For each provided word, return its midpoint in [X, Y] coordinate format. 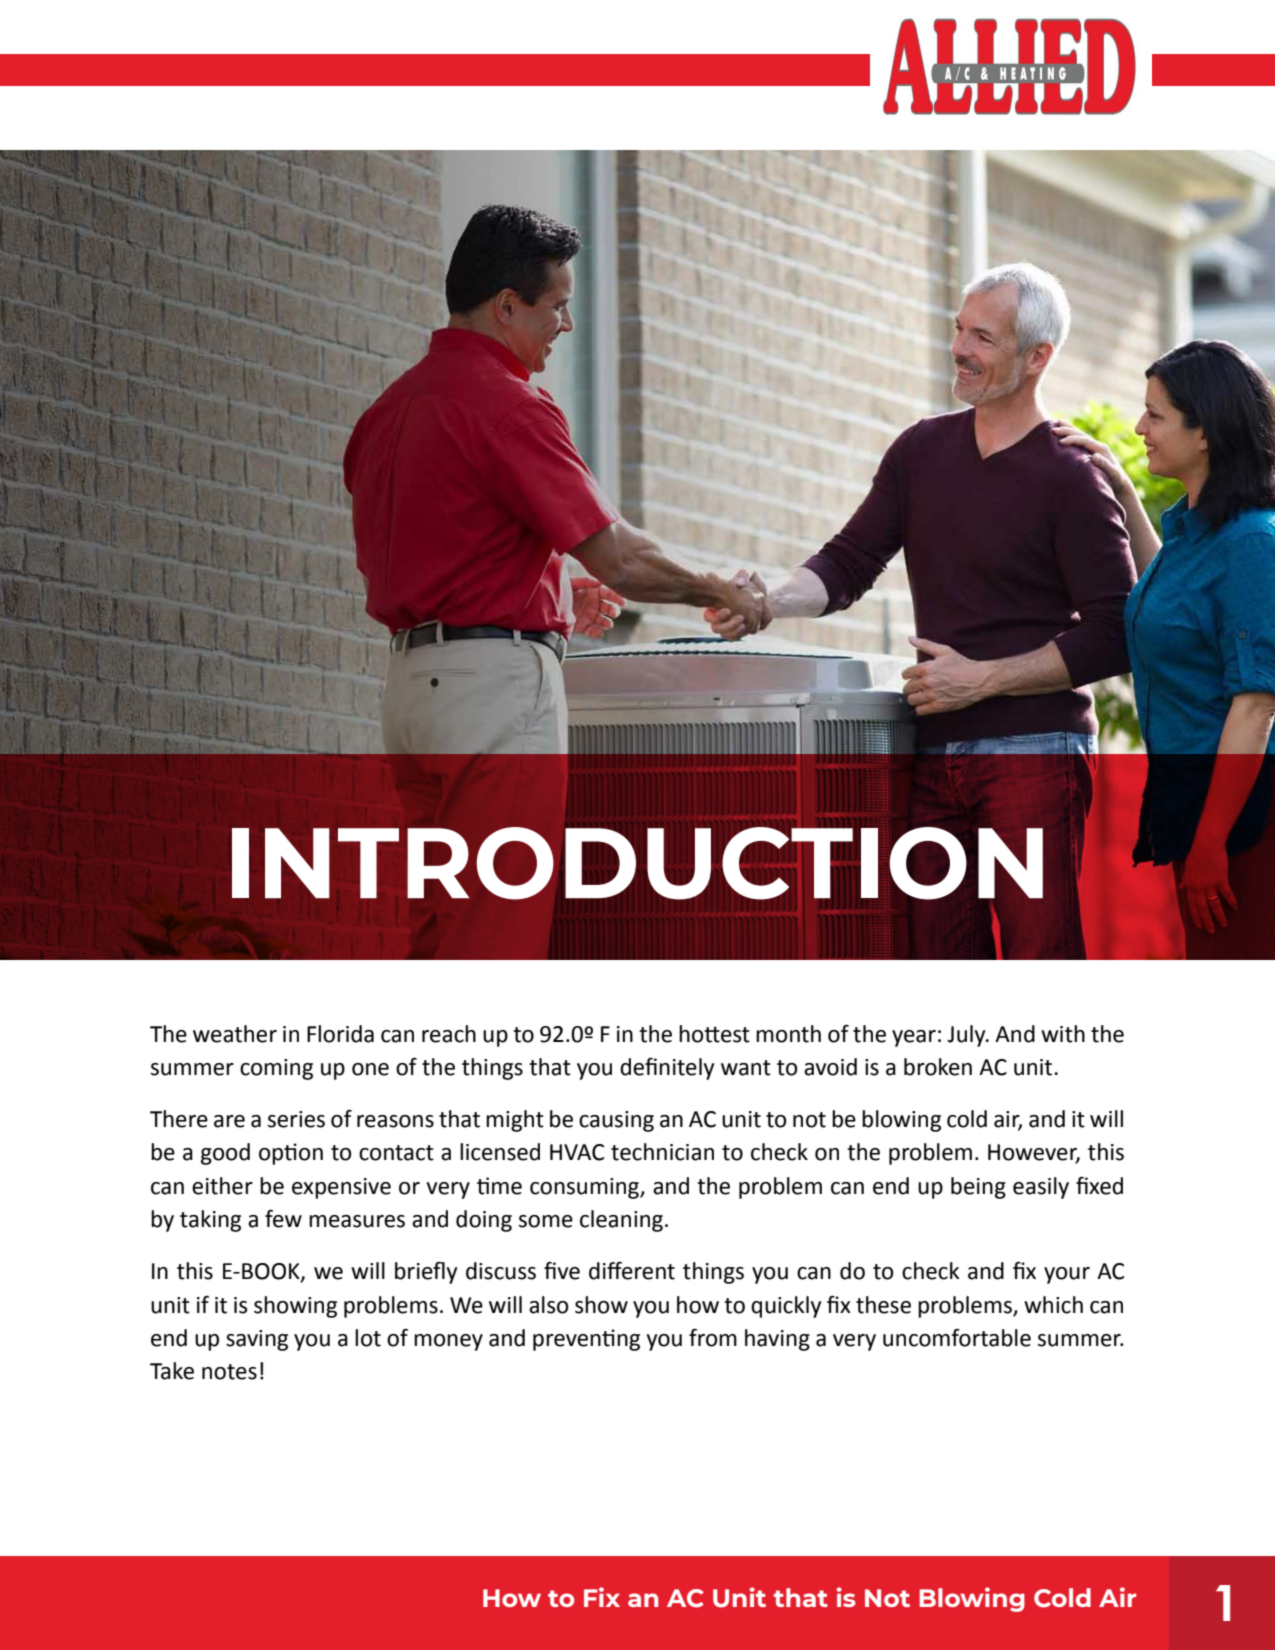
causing [616, 1121]
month [788, 1034]
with [1063, 1034]
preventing [586, 1340]
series [296, 1119]
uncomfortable [957, 1338]
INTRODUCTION [637, 863]
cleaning [621, 1221]
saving [257, 1340]
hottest [714, 1034]
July [967, 1036]
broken [938, 1067]
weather [235, 1034]
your [1067, 1275]
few [283, 1219]
